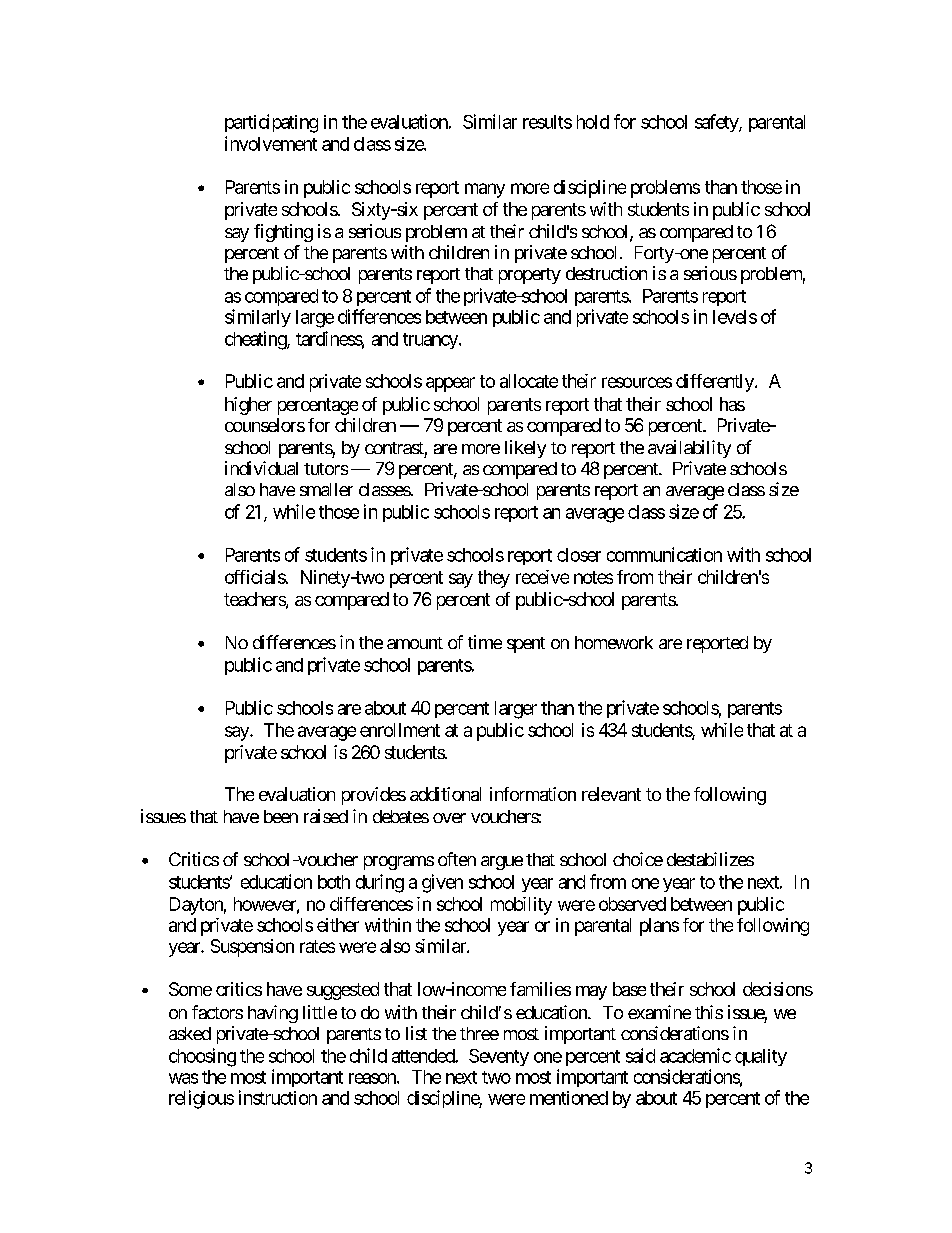 The width and height of the screenshot is (952, 1233). I want to click on Seventy, so click(499, 1057).
